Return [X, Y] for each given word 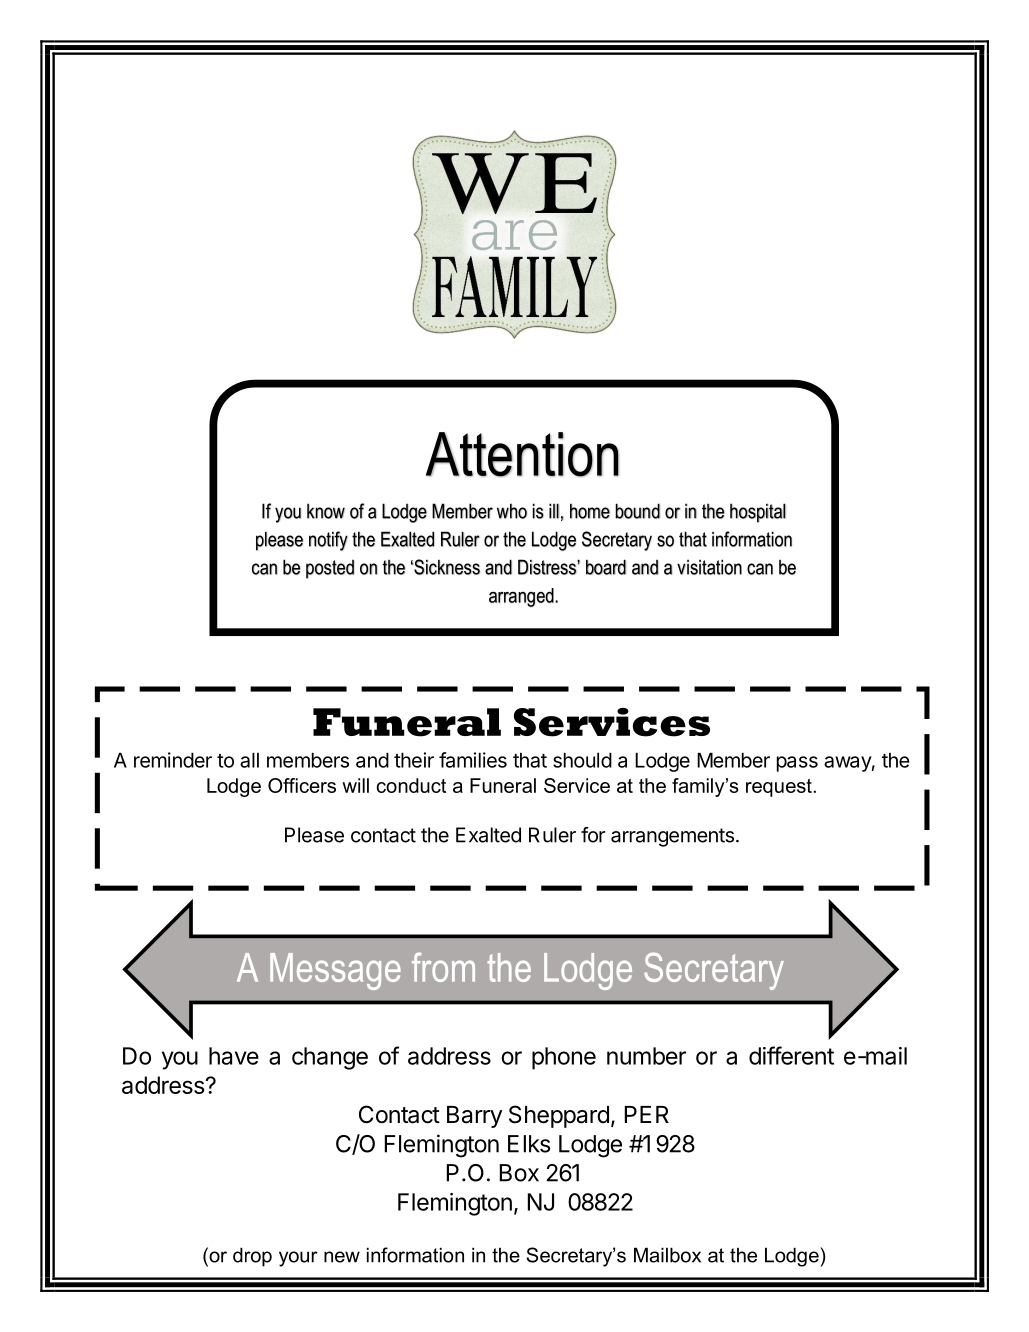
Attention [522, 454]
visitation [709, 567]
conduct [411, 785]
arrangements [672, 837]
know [326, 511]
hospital [758, 513]
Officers [302, 785]
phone [564, 1058]
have [234, 1056]
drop [252, 1257]
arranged [522, 597]
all [249, 760]
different [791, 1055]
